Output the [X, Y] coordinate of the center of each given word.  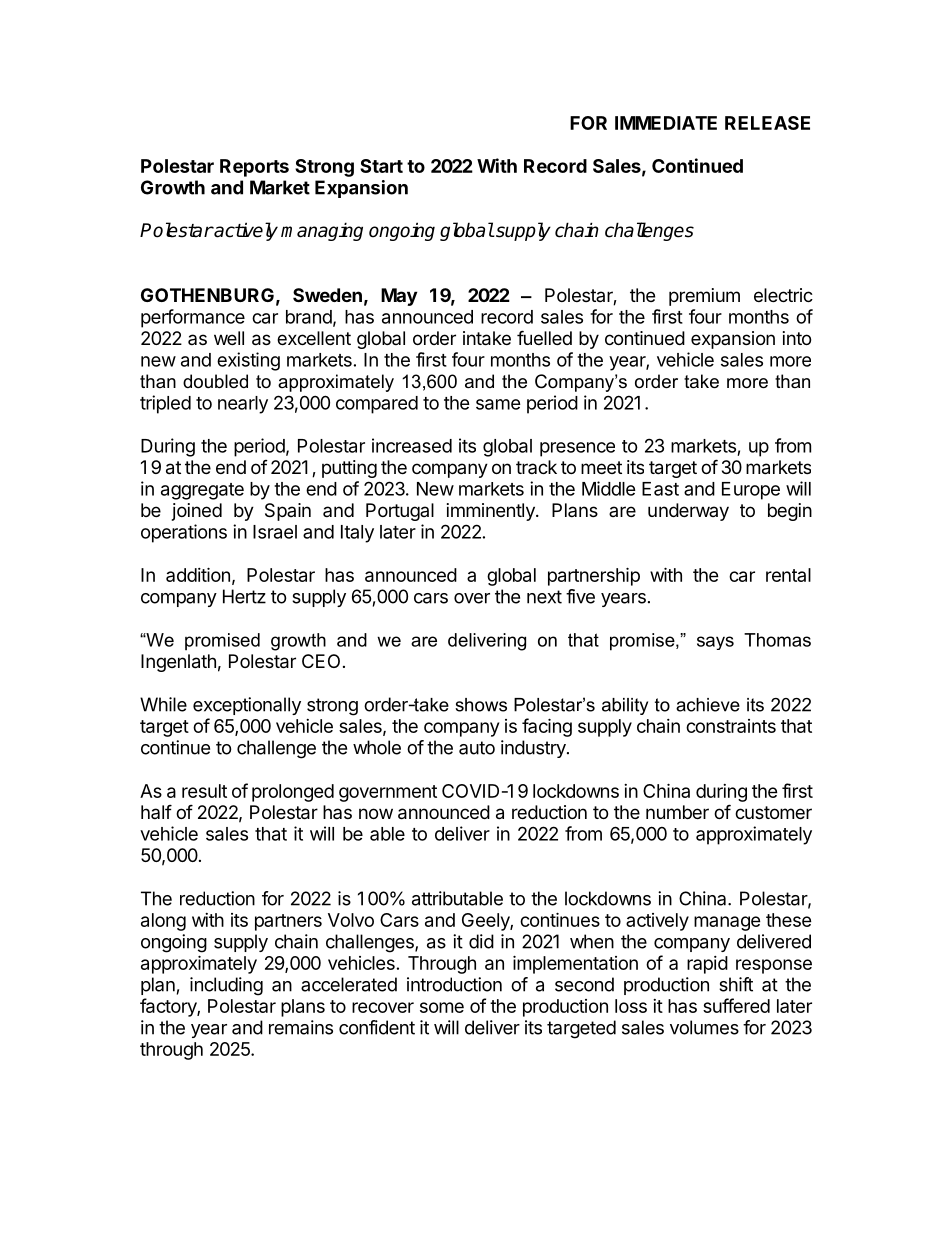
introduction [454, 984]
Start [381, 166]
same [498, 404]
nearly [243, 405]
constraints [731, 726]
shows [481, 705]
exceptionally [247, 706]
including [226, 986]
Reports [254, 168]
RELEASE [767, 123]
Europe [751, 491]
